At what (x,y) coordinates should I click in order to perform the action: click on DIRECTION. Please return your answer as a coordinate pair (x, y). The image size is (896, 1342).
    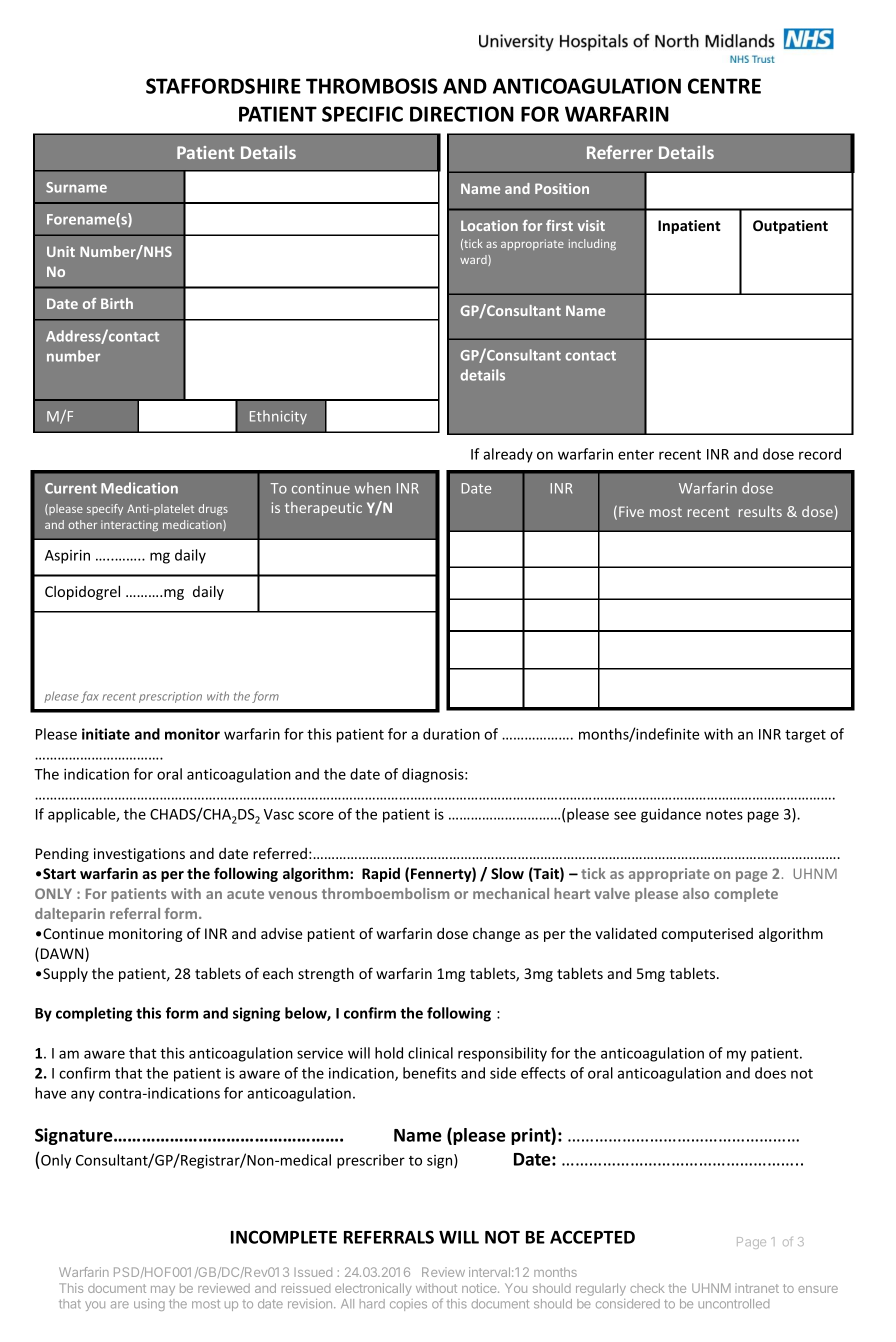
    Looking at the image, I should click on (462, 114).
